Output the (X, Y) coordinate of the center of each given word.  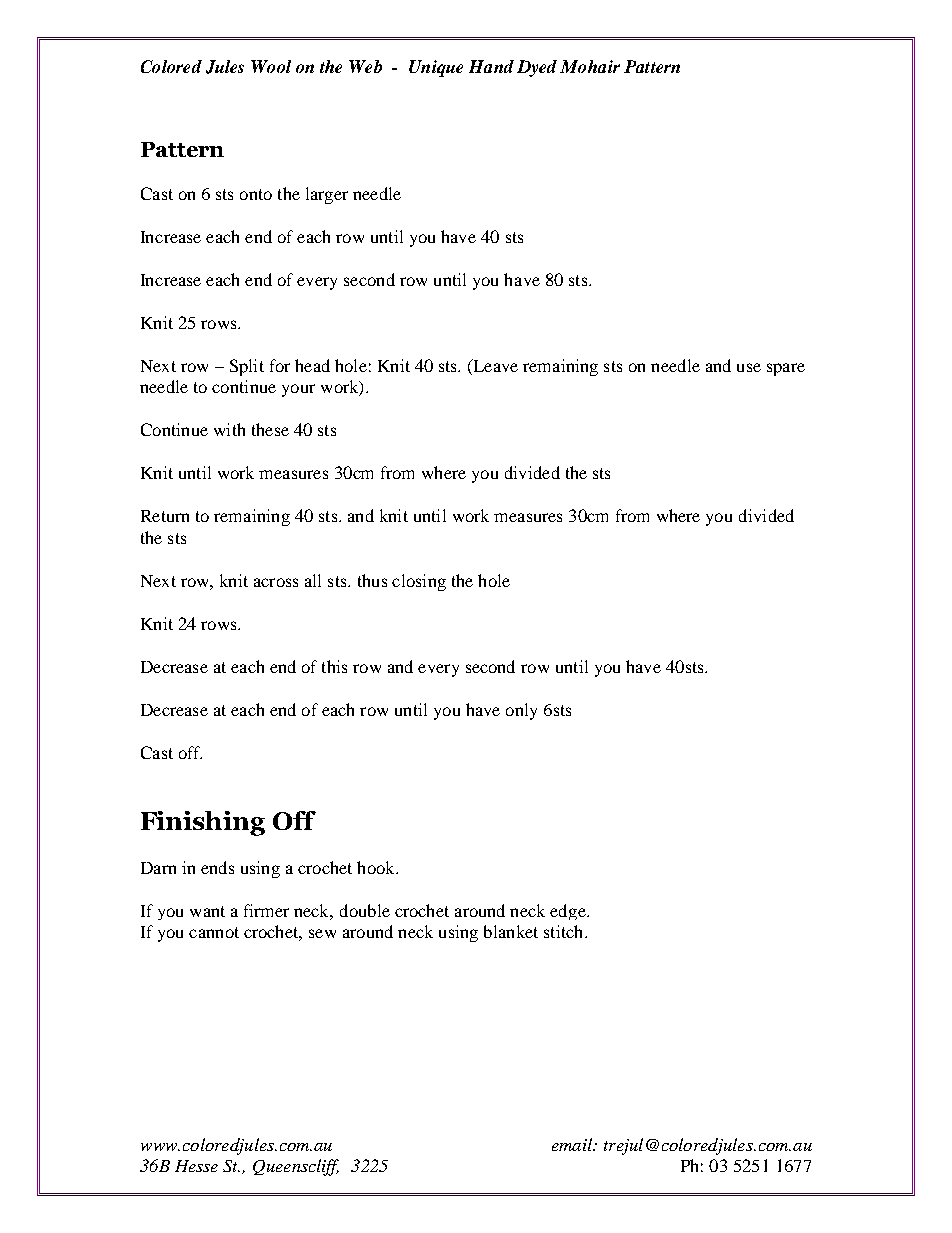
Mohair (590, 66)
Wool (271, 66)
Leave (494, 367)
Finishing (203, 823)
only (521, 711)
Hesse (196, 1166)
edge (569, 912)
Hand (491, 66)
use (749, 367)
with (229, 429)
